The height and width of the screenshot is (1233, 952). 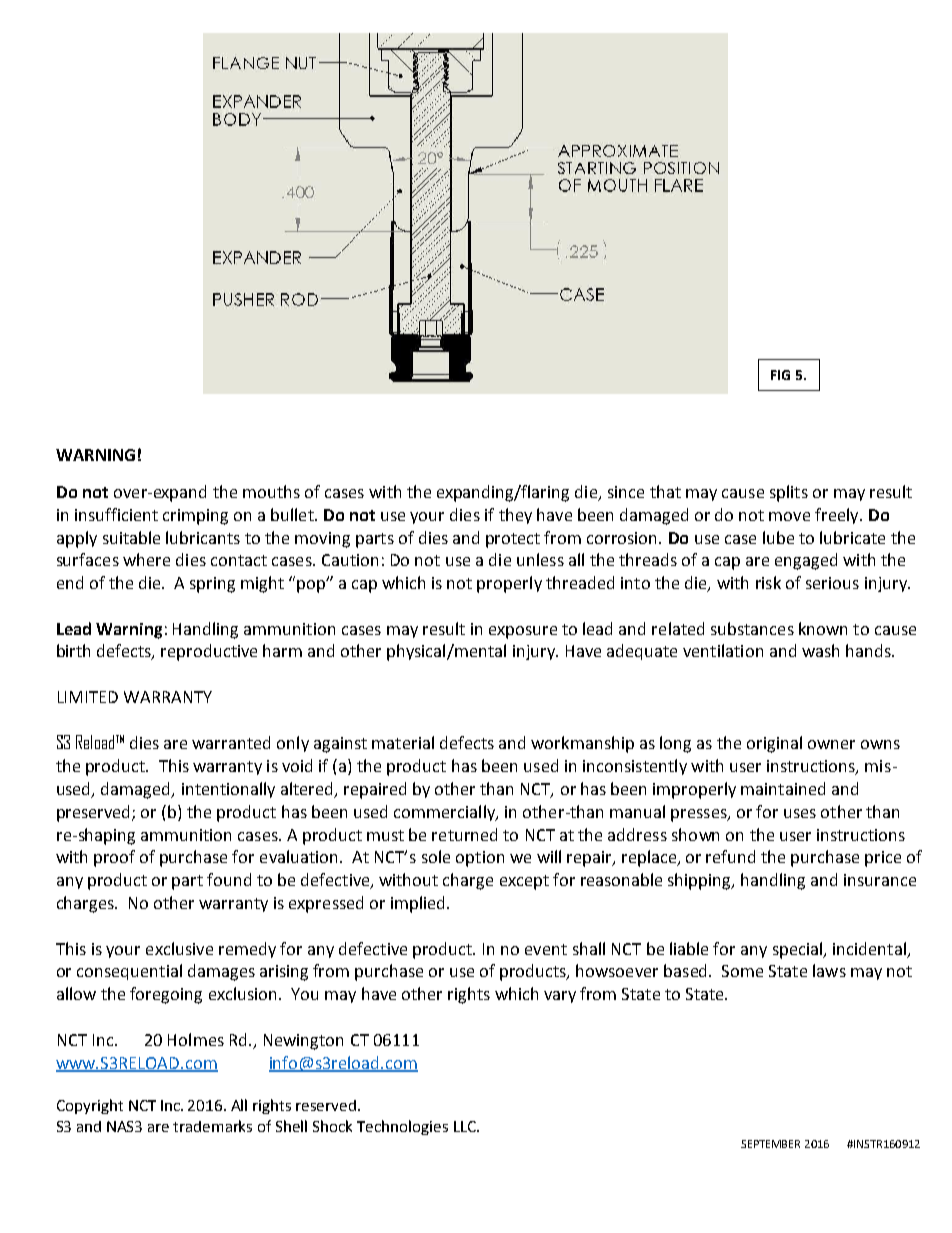 I want to click on FIG, so click(x=780, y=375).
